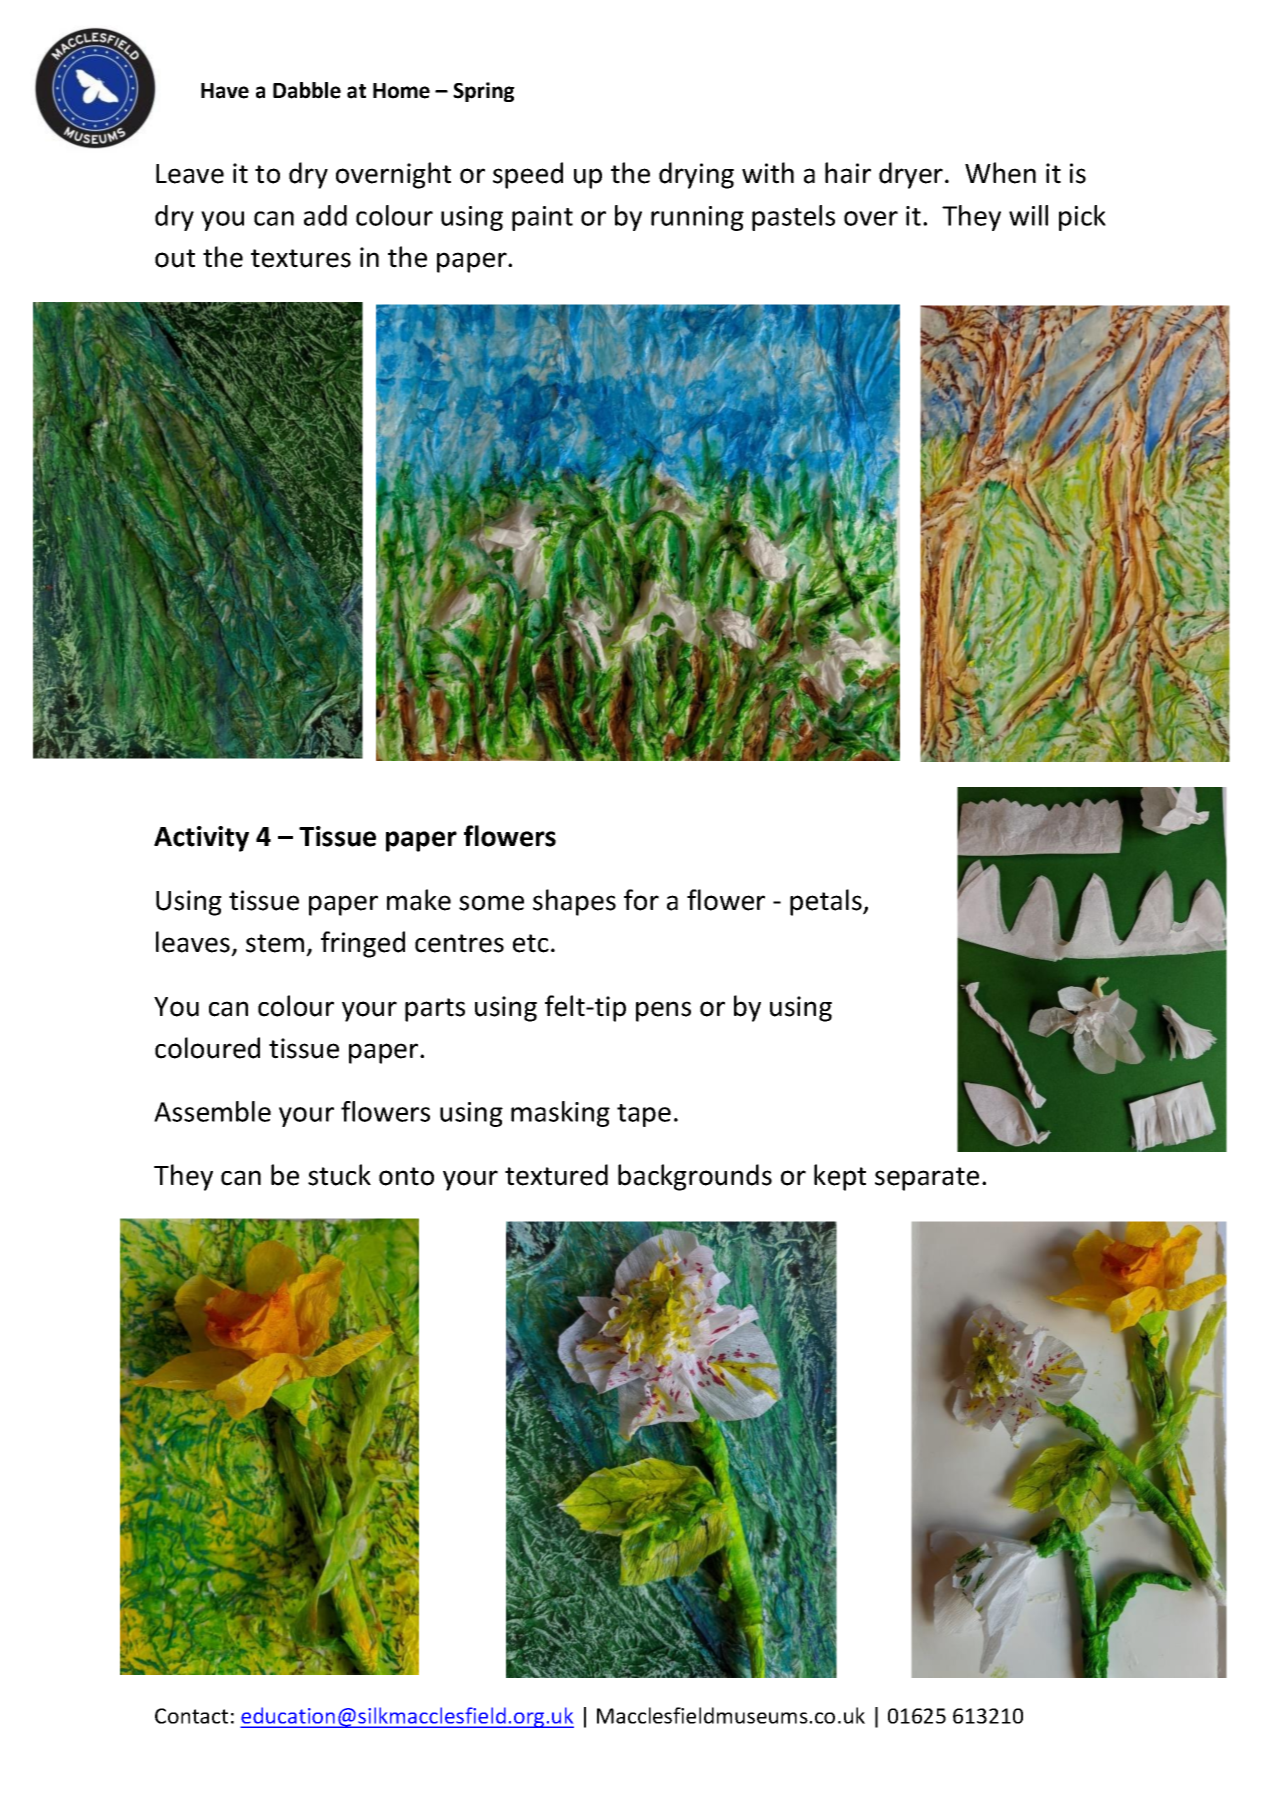 Image resolution: width=1277 pixels, height=1806 pixels. Describe the element at coordinates (1000, 173) in the image. I see `When` at that location.
